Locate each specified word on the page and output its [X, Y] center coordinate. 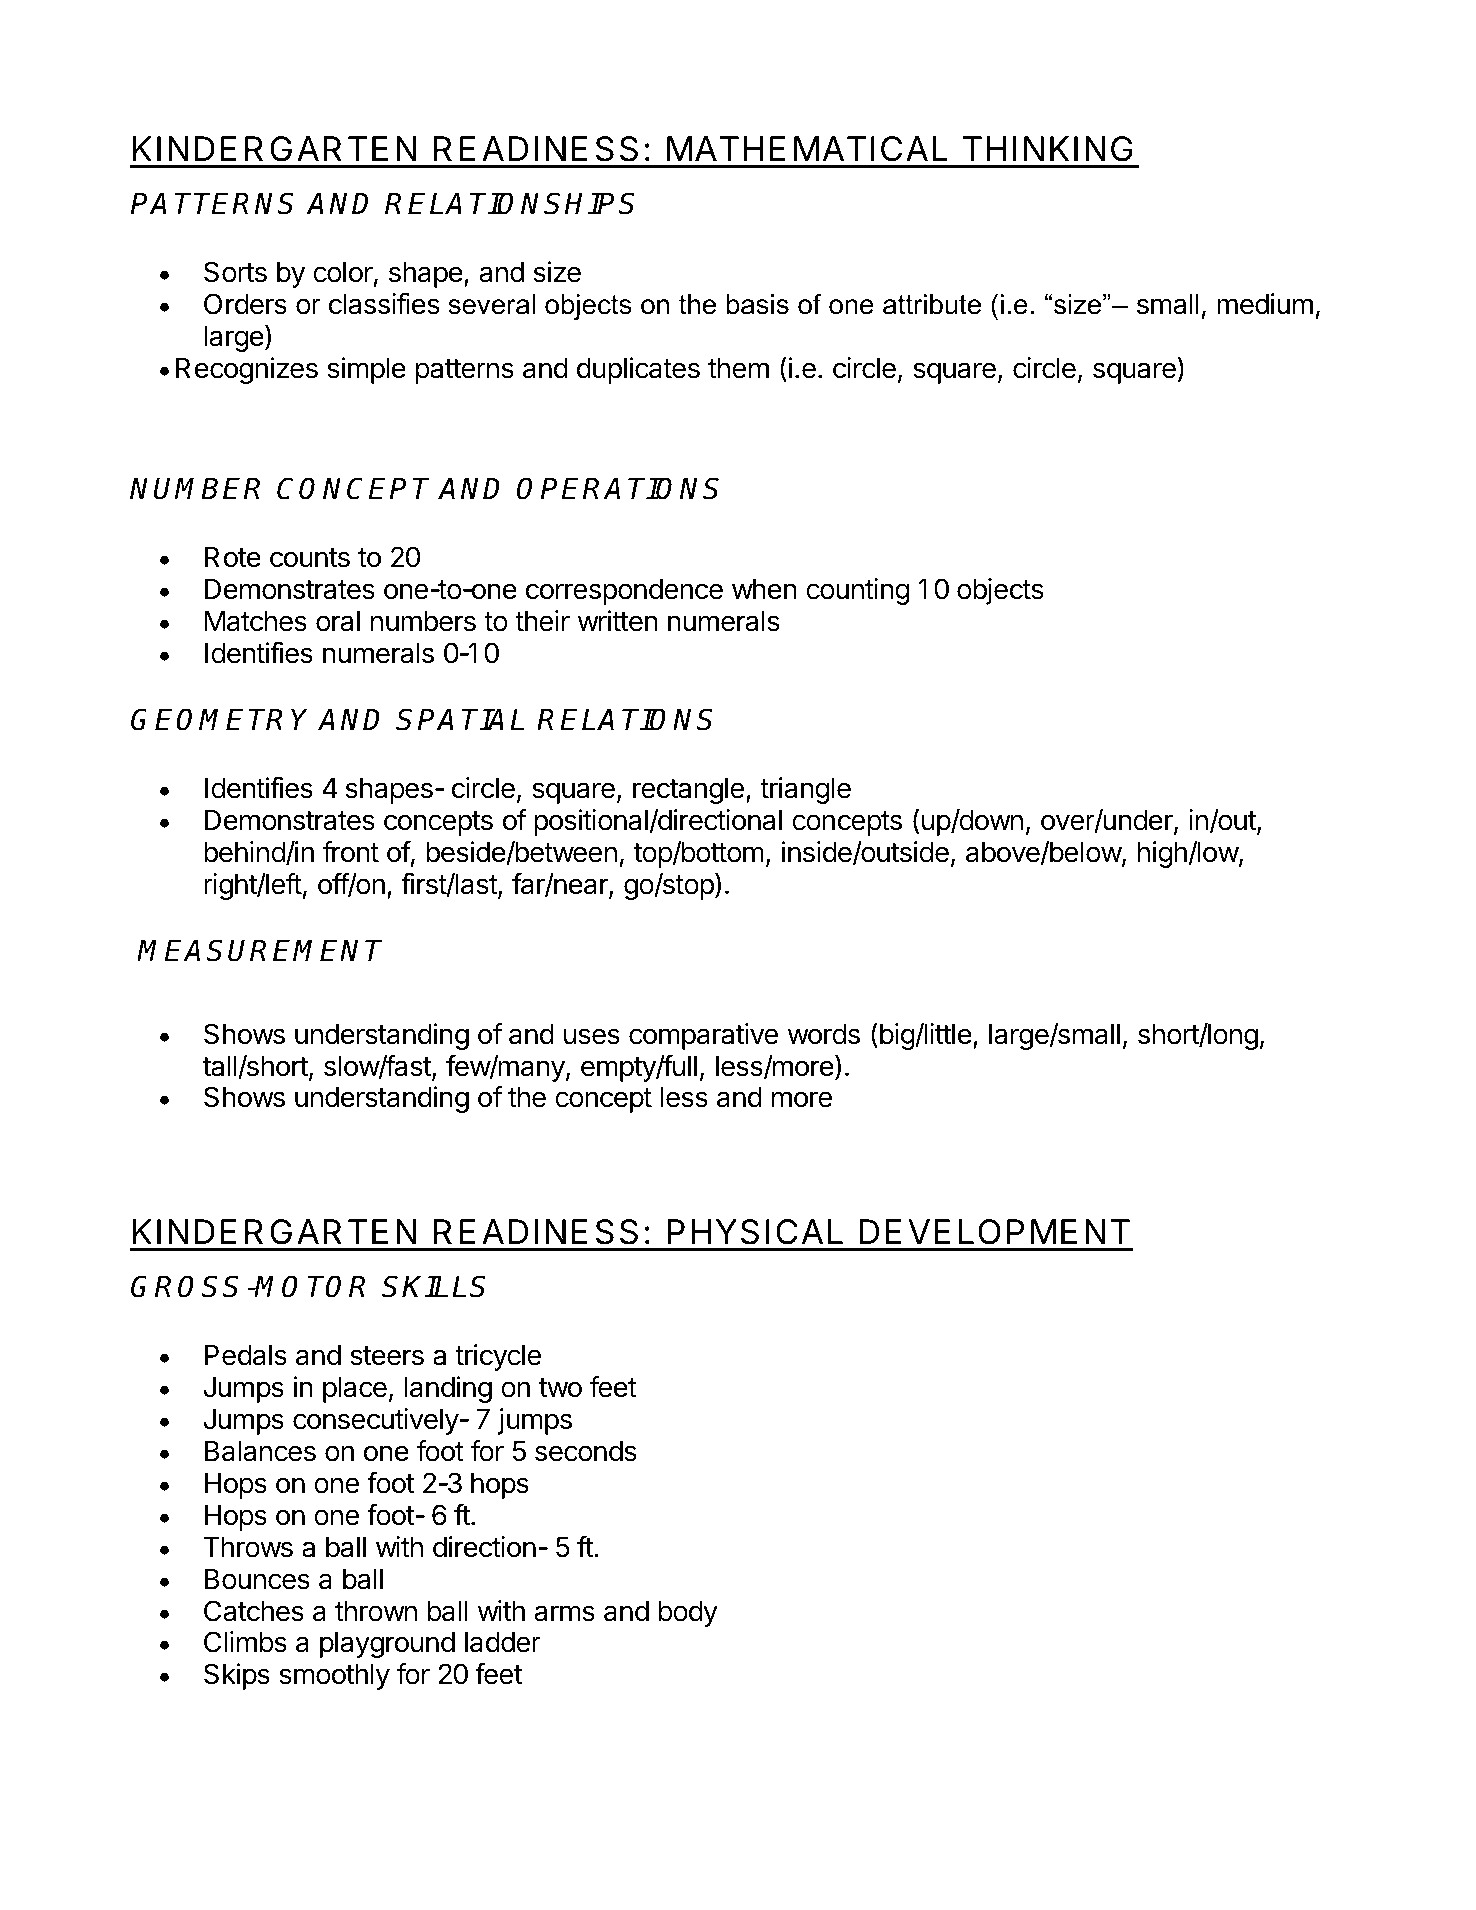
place [355, 1389]
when [764, 589]
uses [592, 1036]
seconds [586, 1451]
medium [1265, 304]
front [350, 852]
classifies [384, 304]
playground [387, 1644]
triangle [805, 790]
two [560, 1388]
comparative [703, 1036]
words [824, 1034]
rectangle [688, 790]
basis [758, 304]
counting [857, 591]
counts [310, 558]
